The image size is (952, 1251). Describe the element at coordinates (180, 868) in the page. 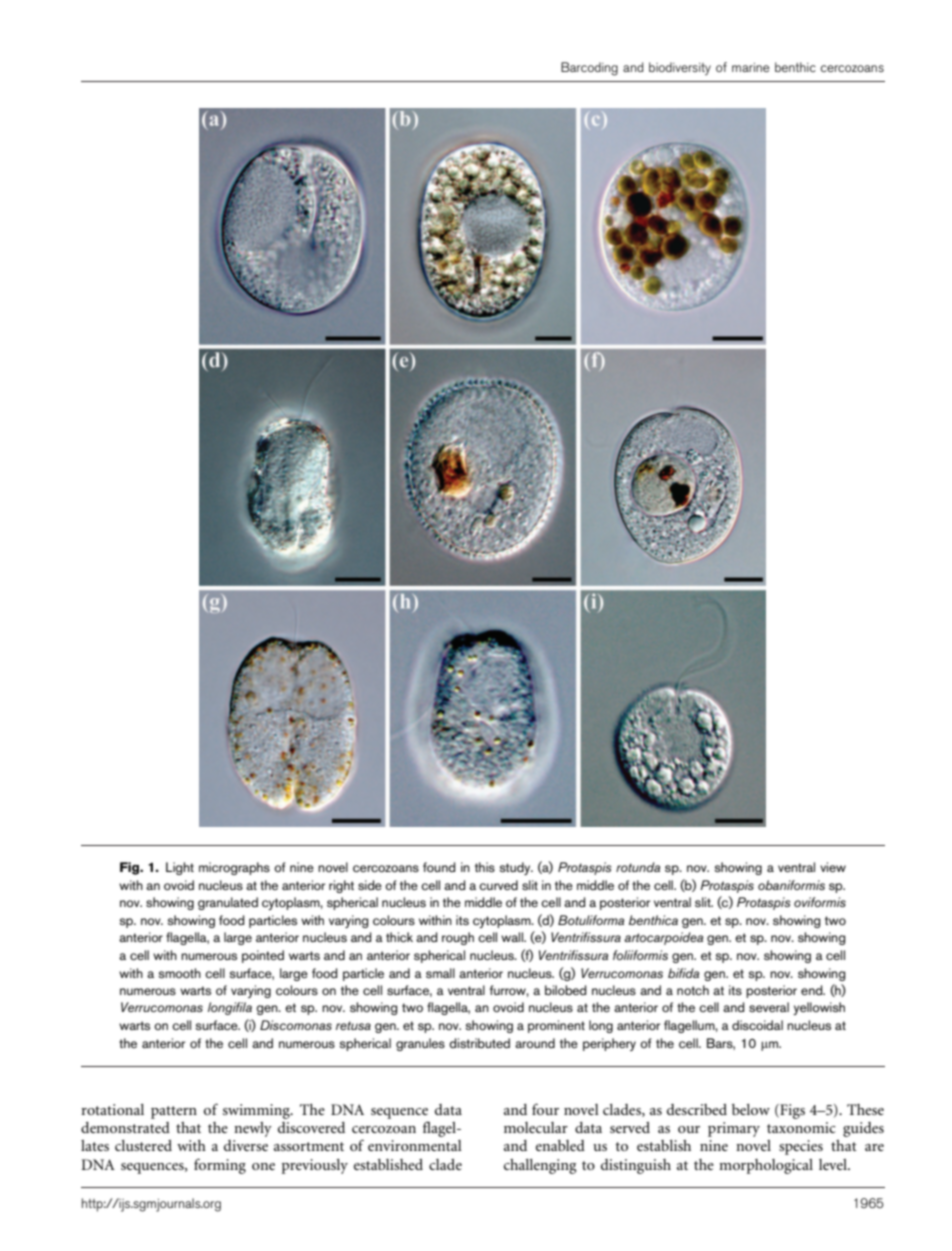

I see `Light` at that location.
